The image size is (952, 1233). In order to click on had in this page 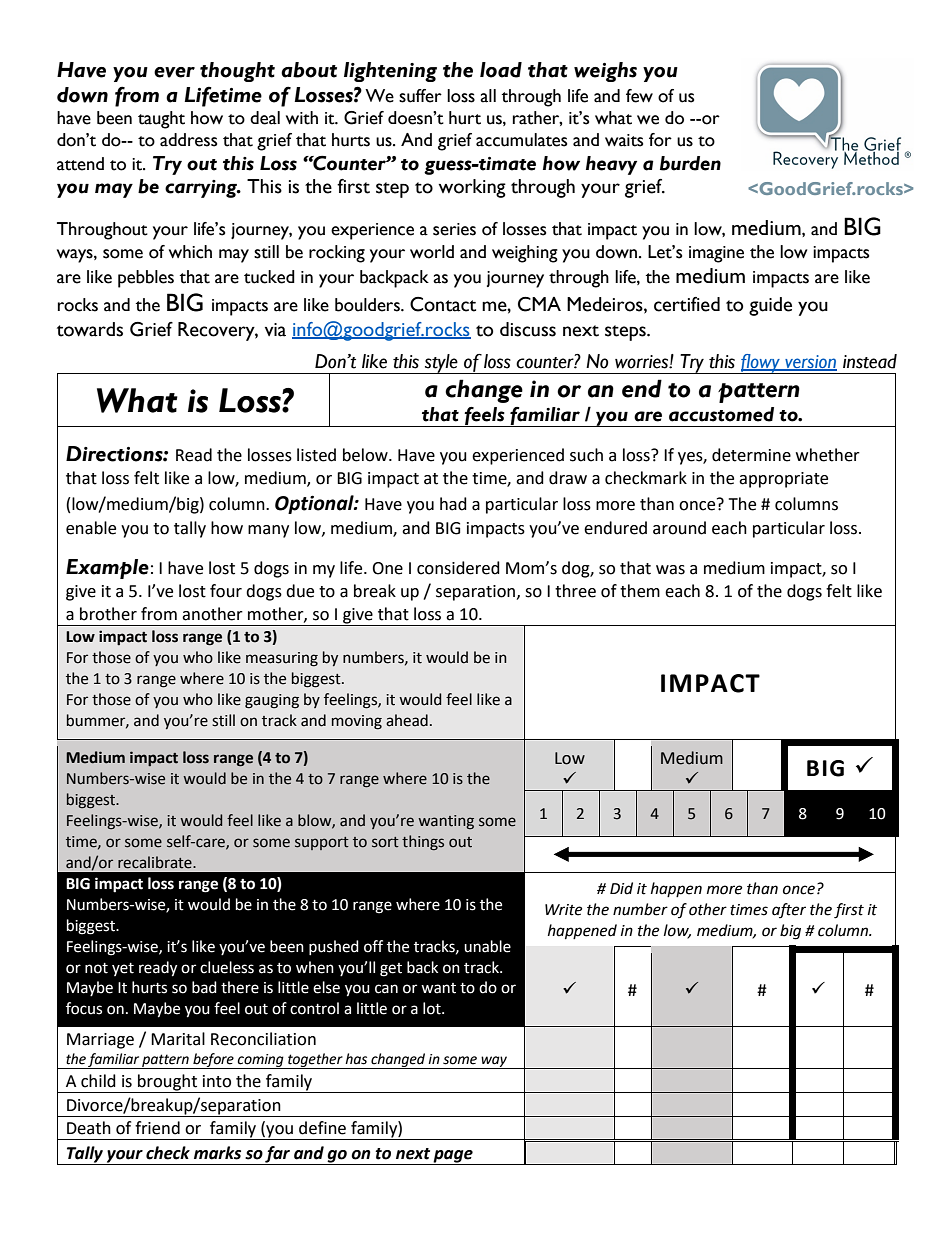, I will do `click(453, 504)`.
